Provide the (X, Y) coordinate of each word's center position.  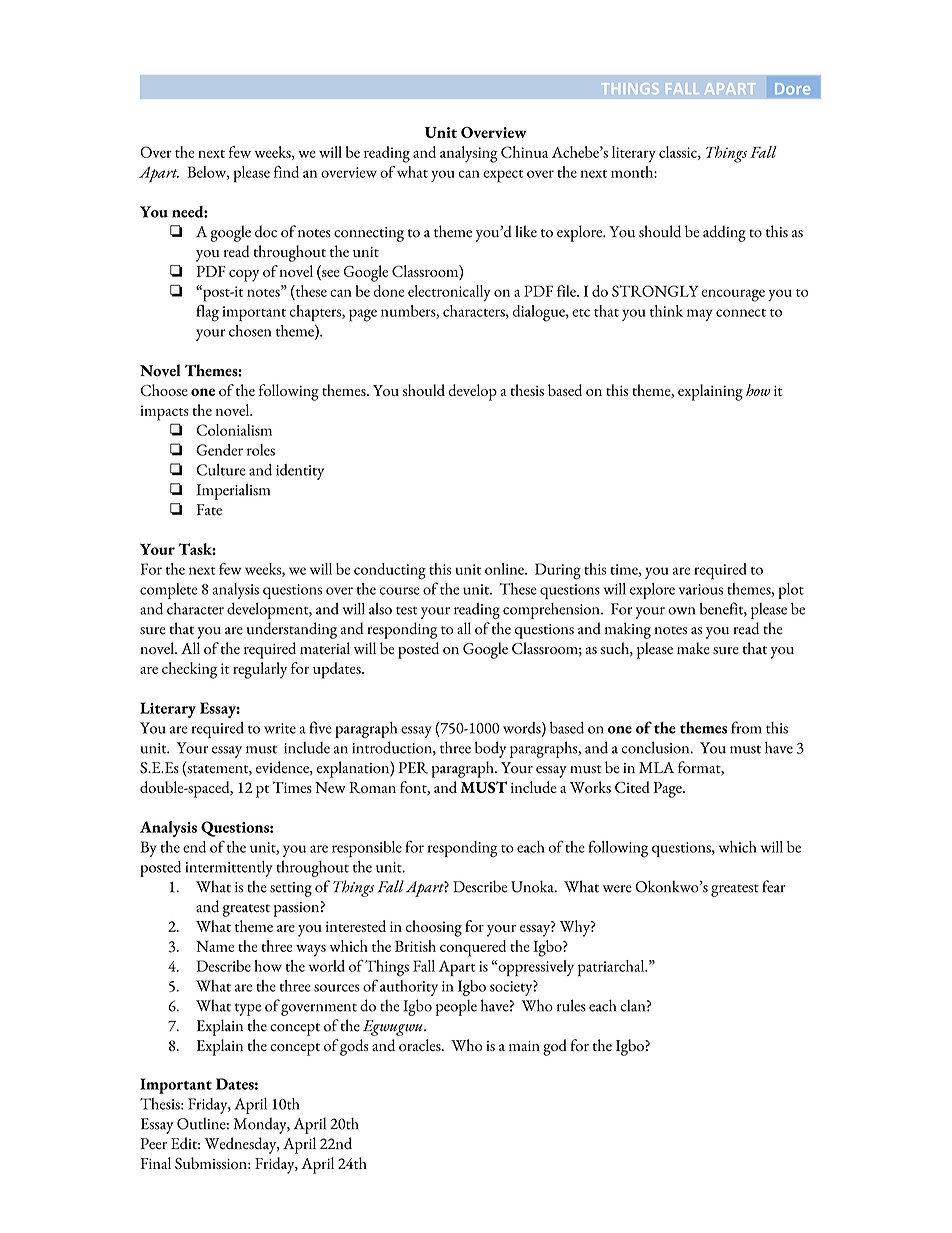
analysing (469, 154)
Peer (153, 1144)
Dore (792, 89)
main (524, 1046)
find (286, 172)
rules (571, 1005)
